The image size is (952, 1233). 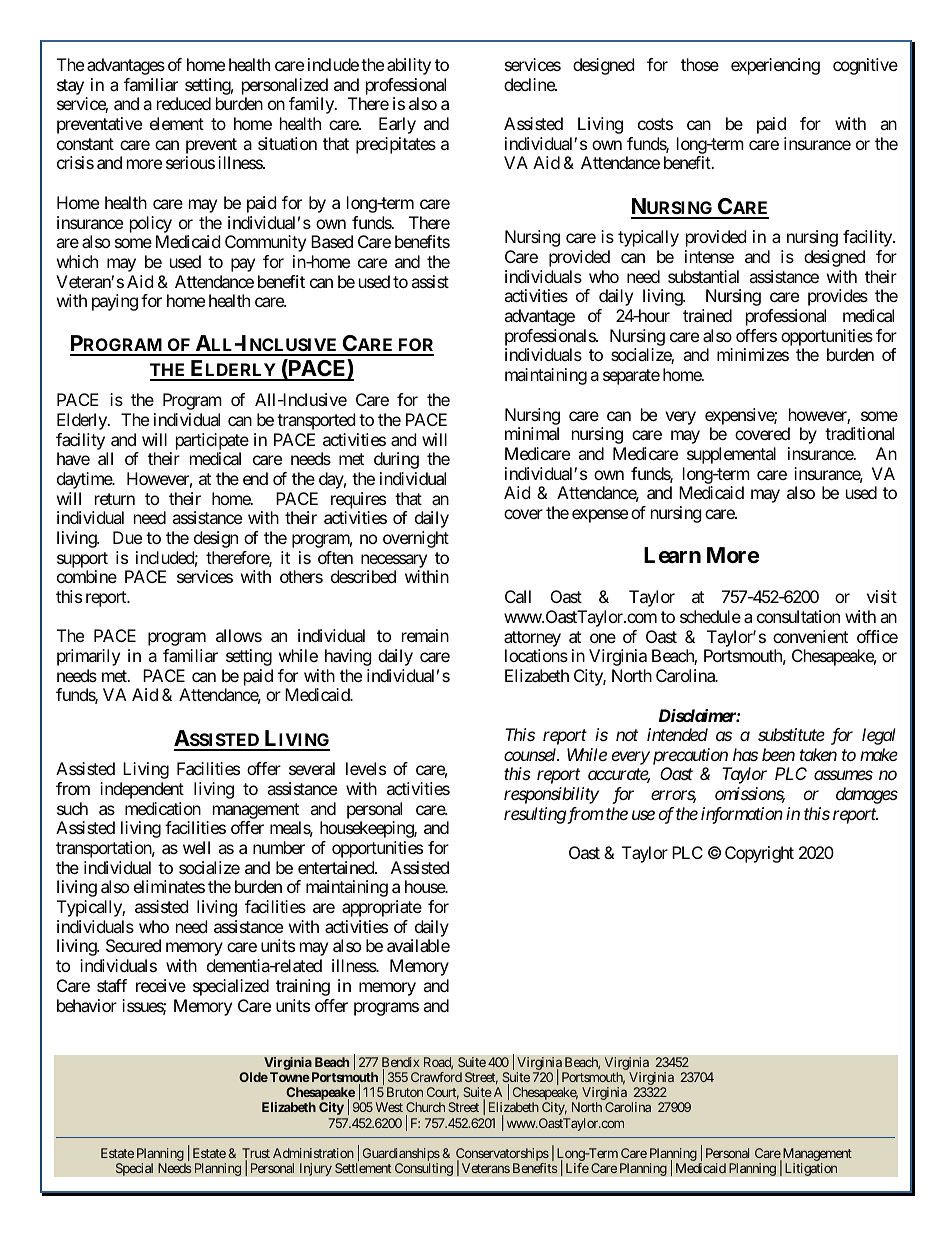 I want to click on minimal, so click(x=532, y=433).
